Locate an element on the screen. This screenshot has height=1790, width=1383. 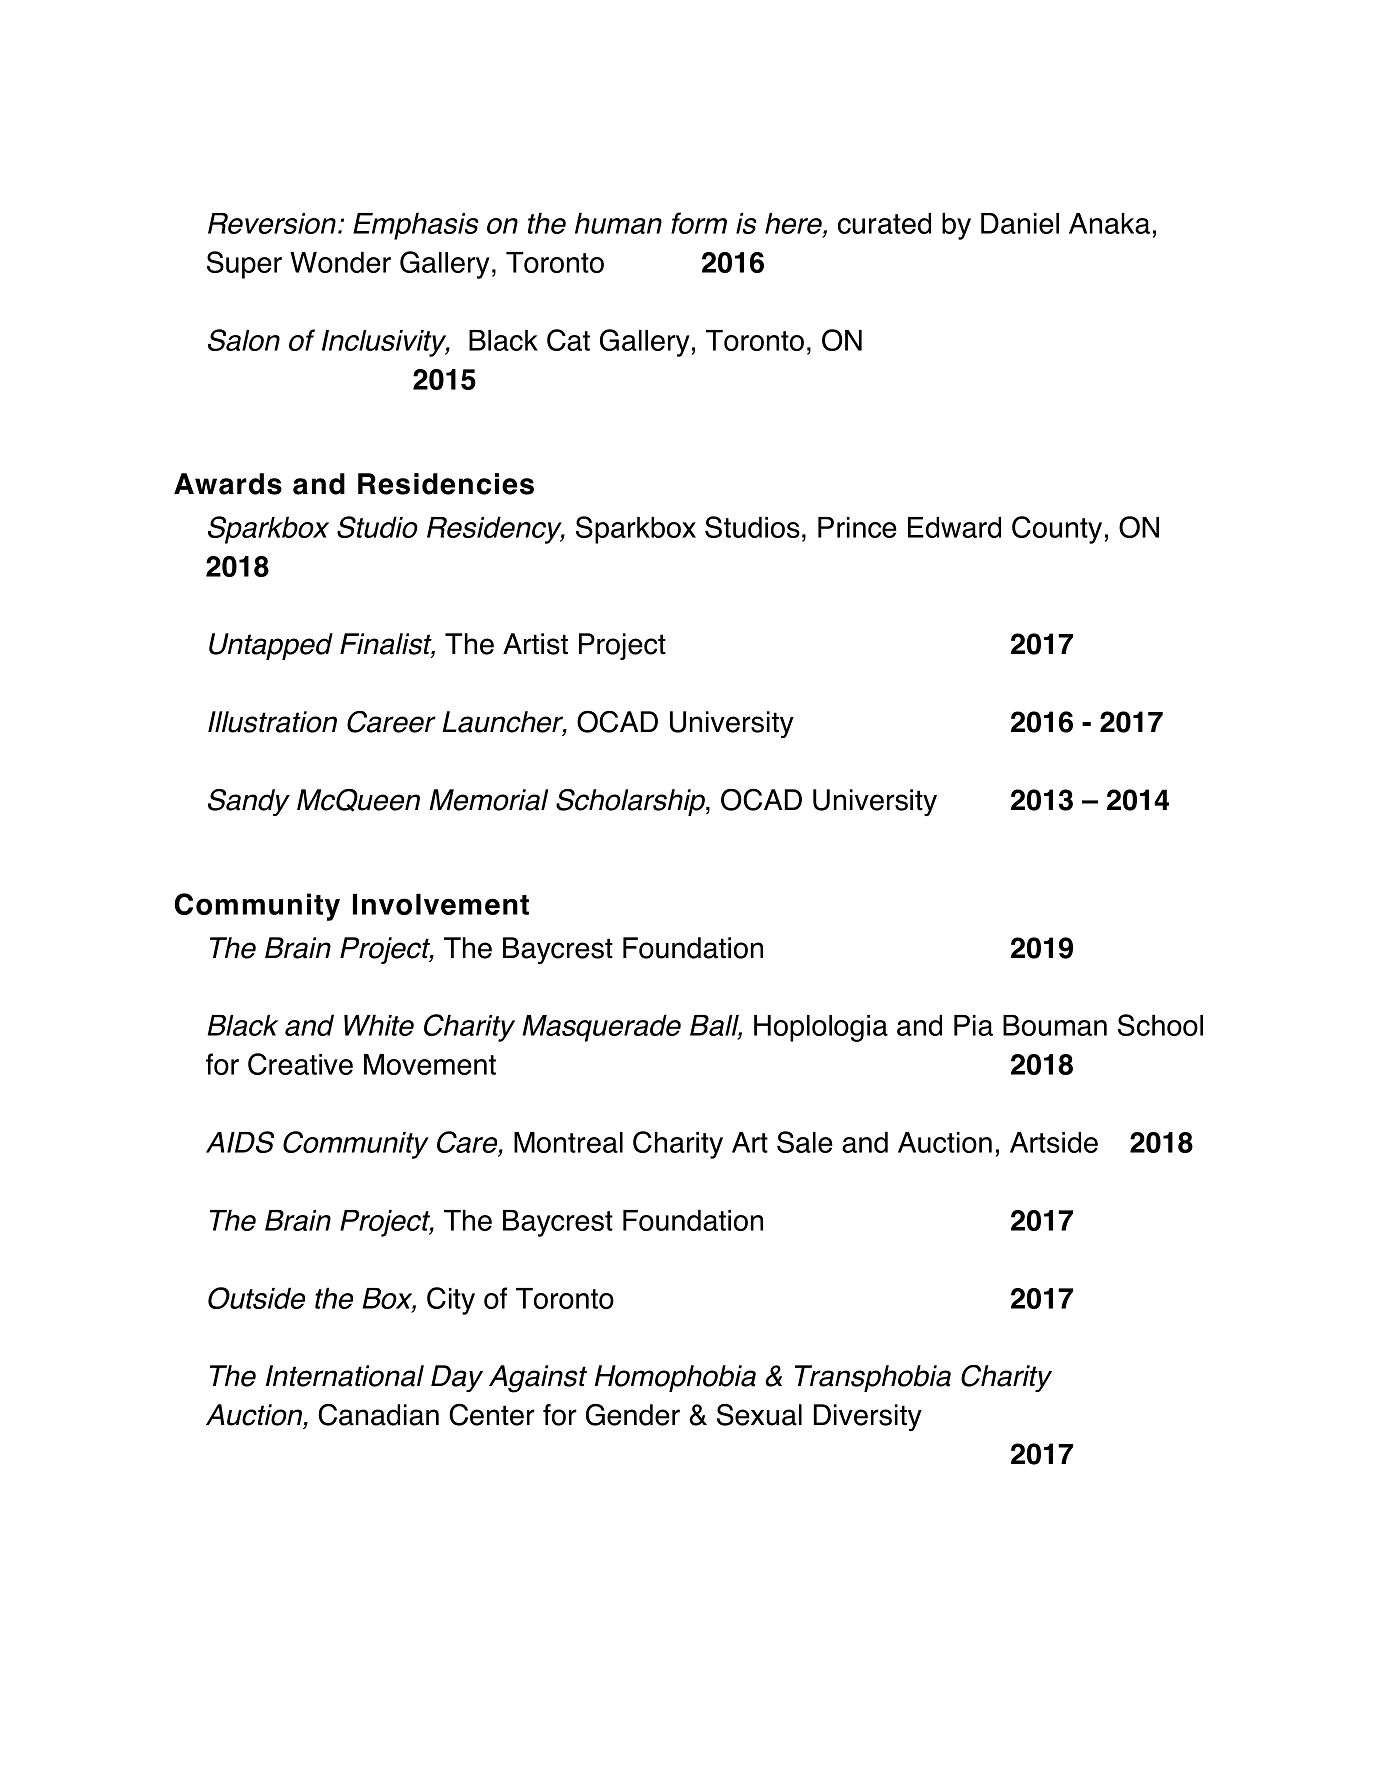
Sandy is located at coordinates (249, 802).
